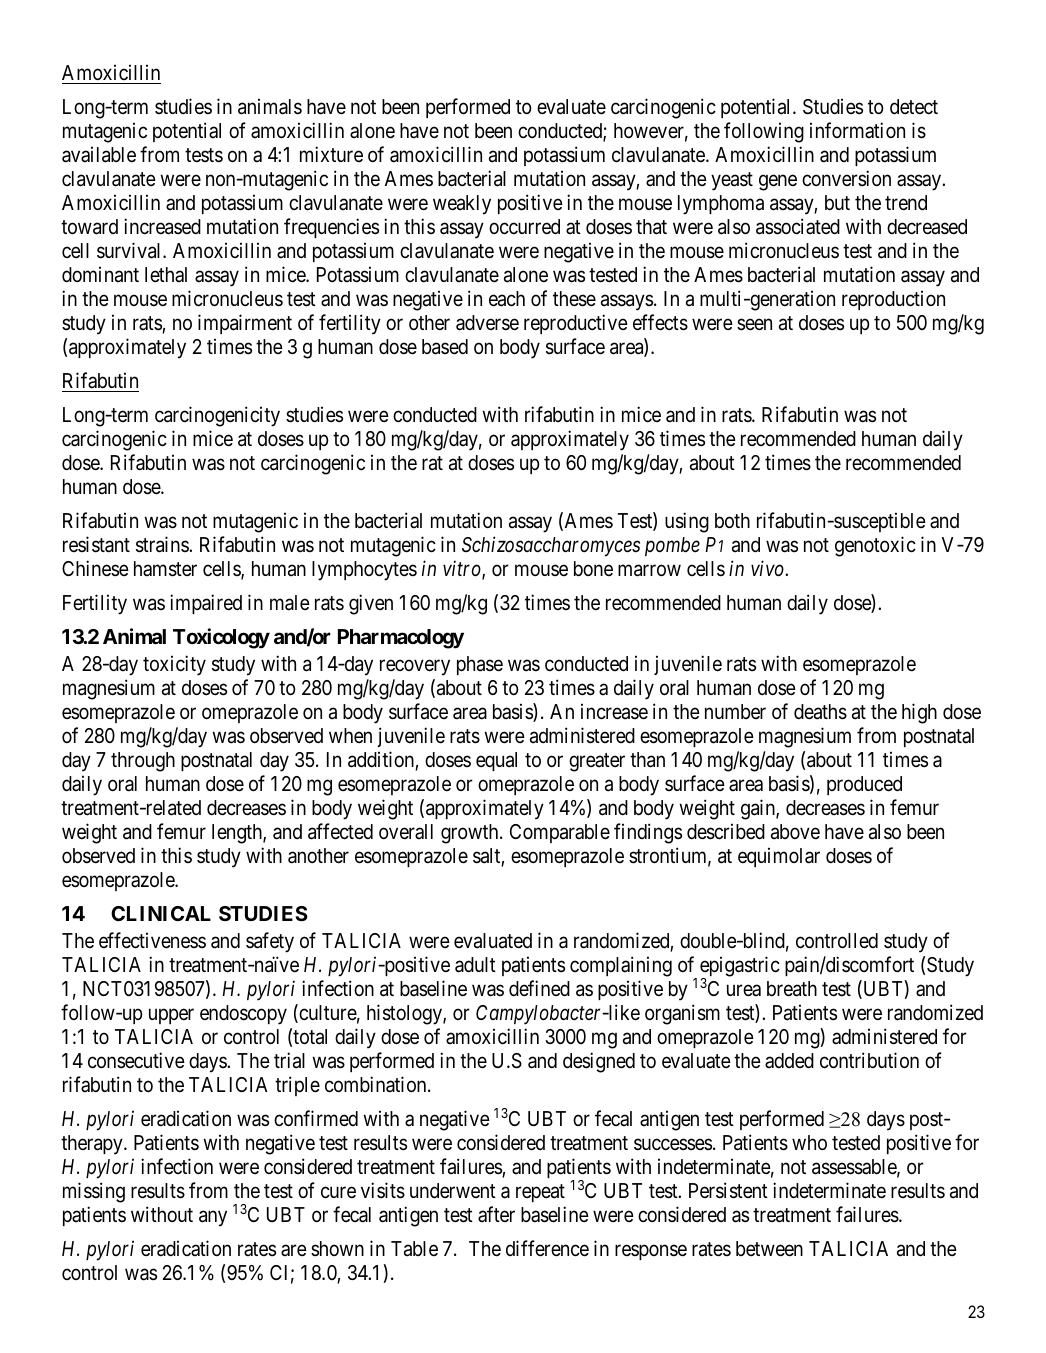 This image has height=1353, width=1046. Describe the element at coordinates (471, 834) in the image. I see `growth` at that location.
